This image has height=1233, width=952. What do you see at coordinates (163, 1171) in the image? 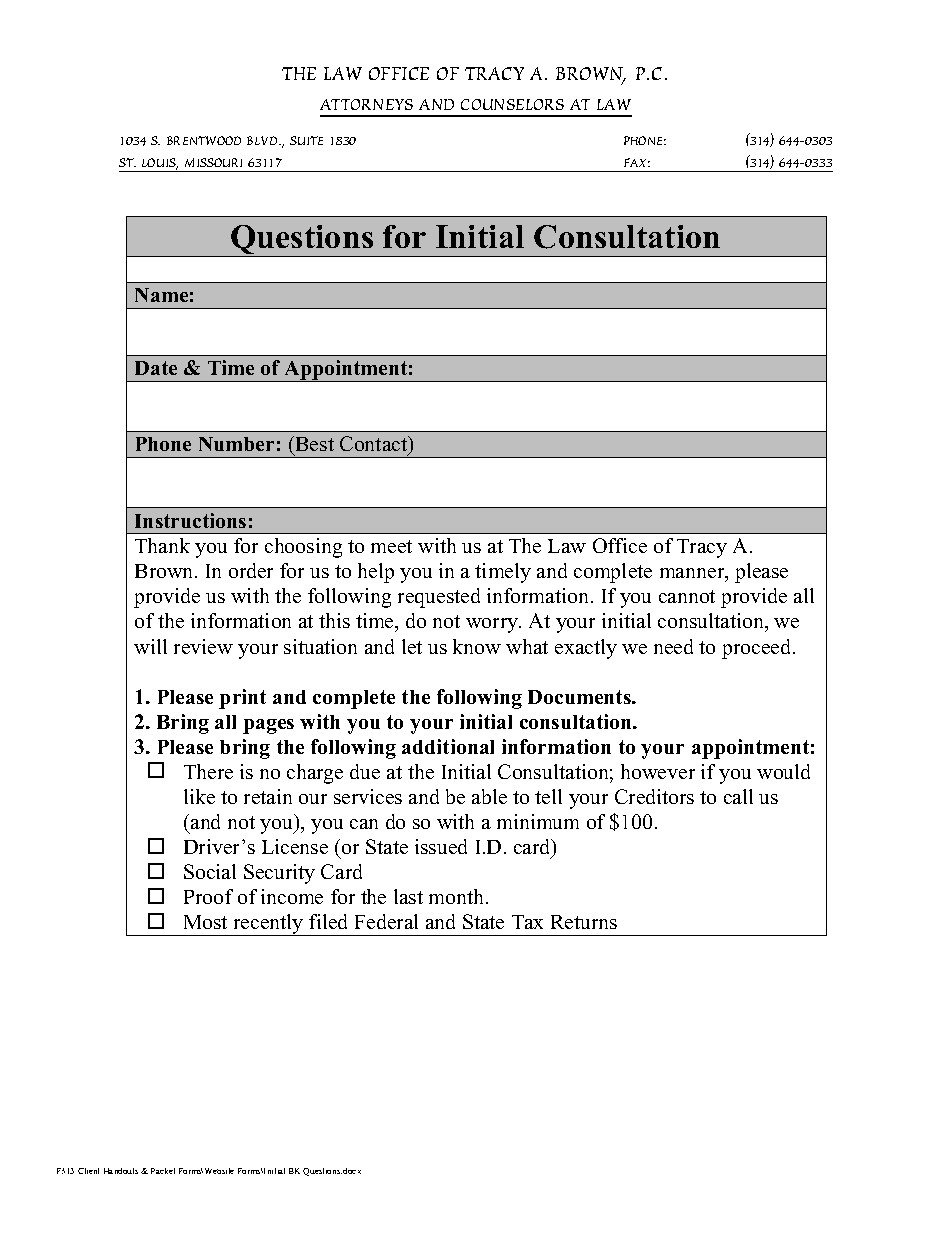
I see `Packet` at bounding box center [163, 1171].
